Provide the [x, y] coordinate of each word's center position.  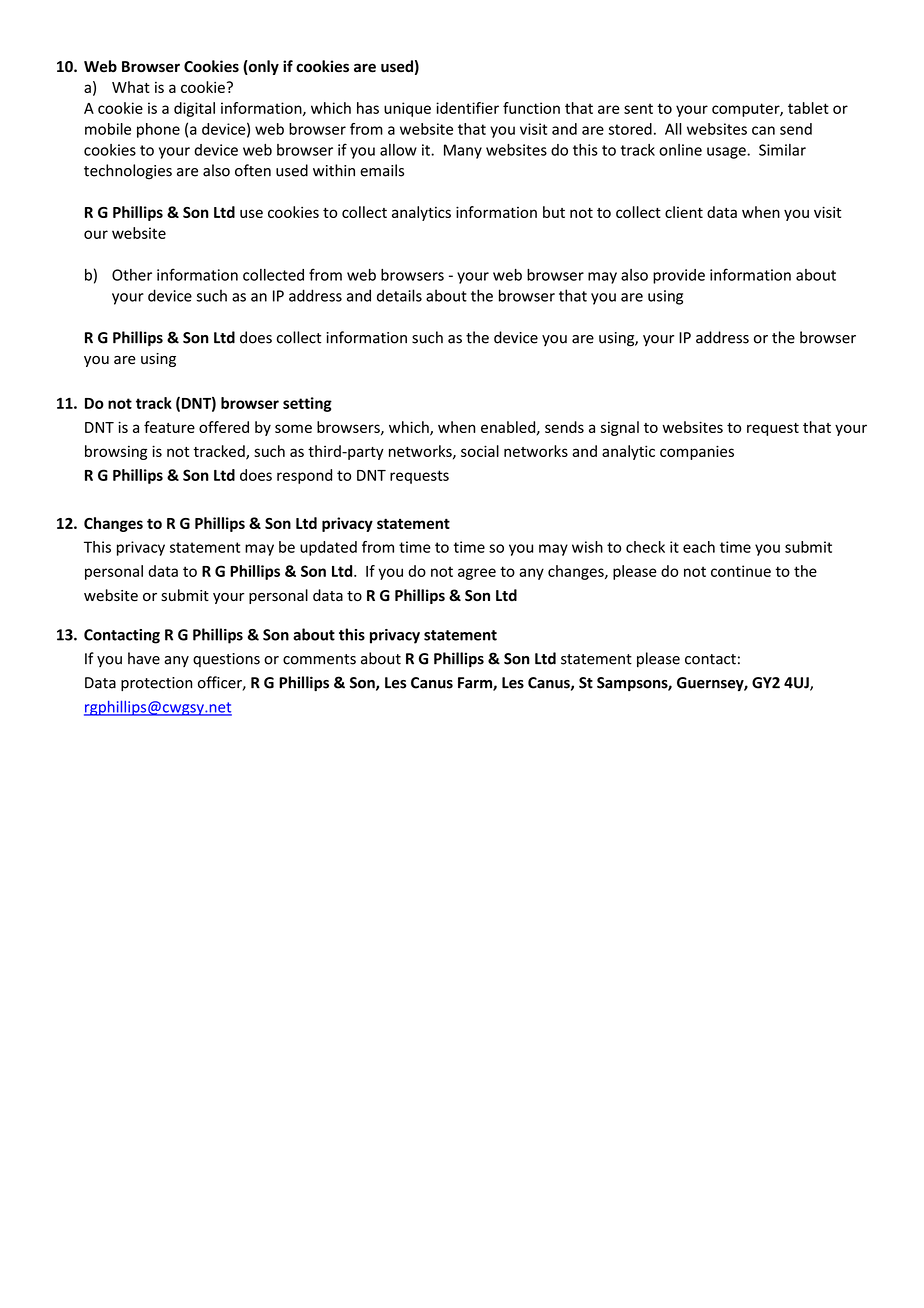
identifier [467, 108]
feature [169, 427]
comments [319, 659]
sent [638, 108]
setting [307, 404]
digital [194, 109]
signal [620, 428]
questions [226, 660]
